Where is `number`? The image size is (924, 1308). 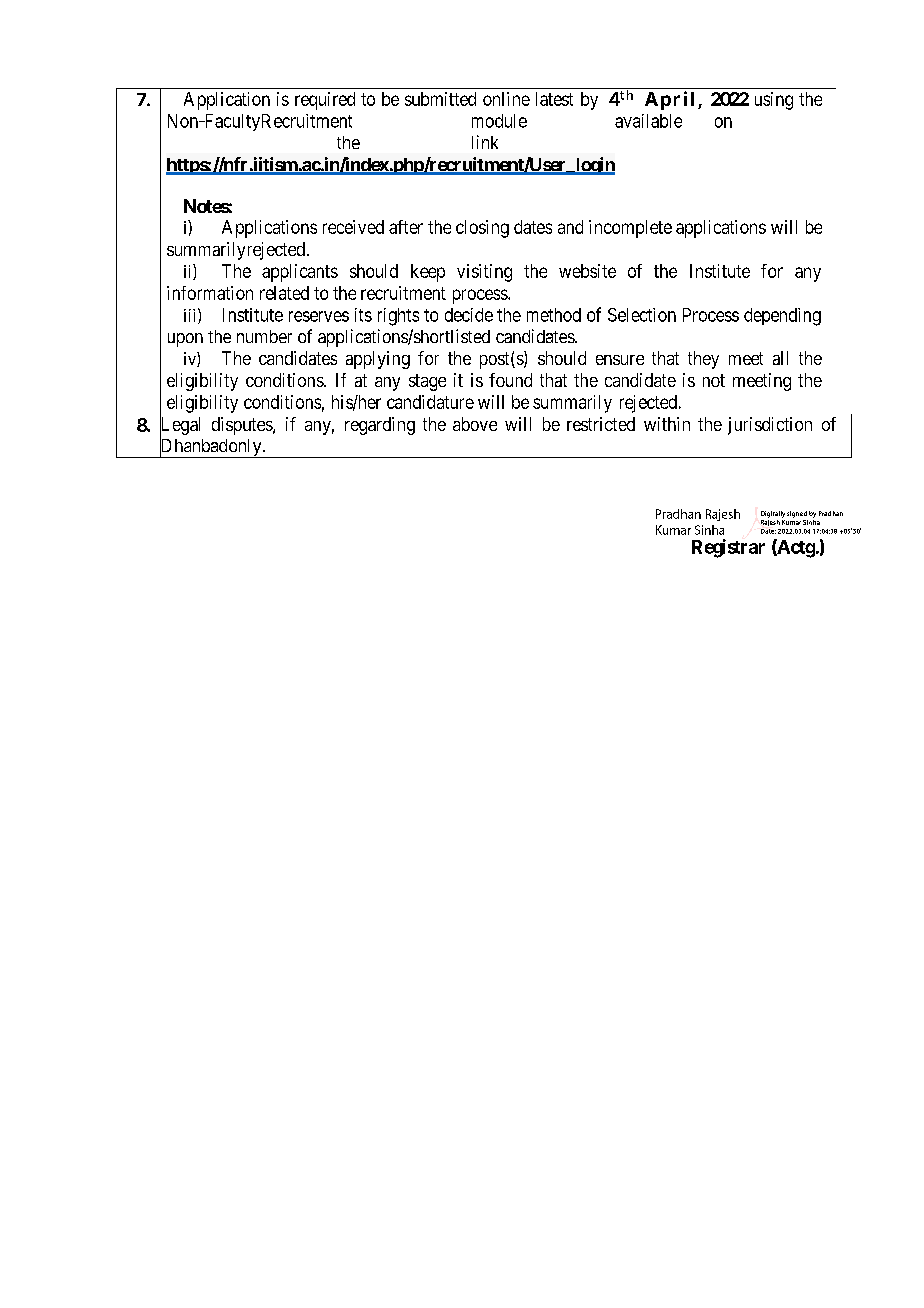
number is located at coordinates (264, 336).
